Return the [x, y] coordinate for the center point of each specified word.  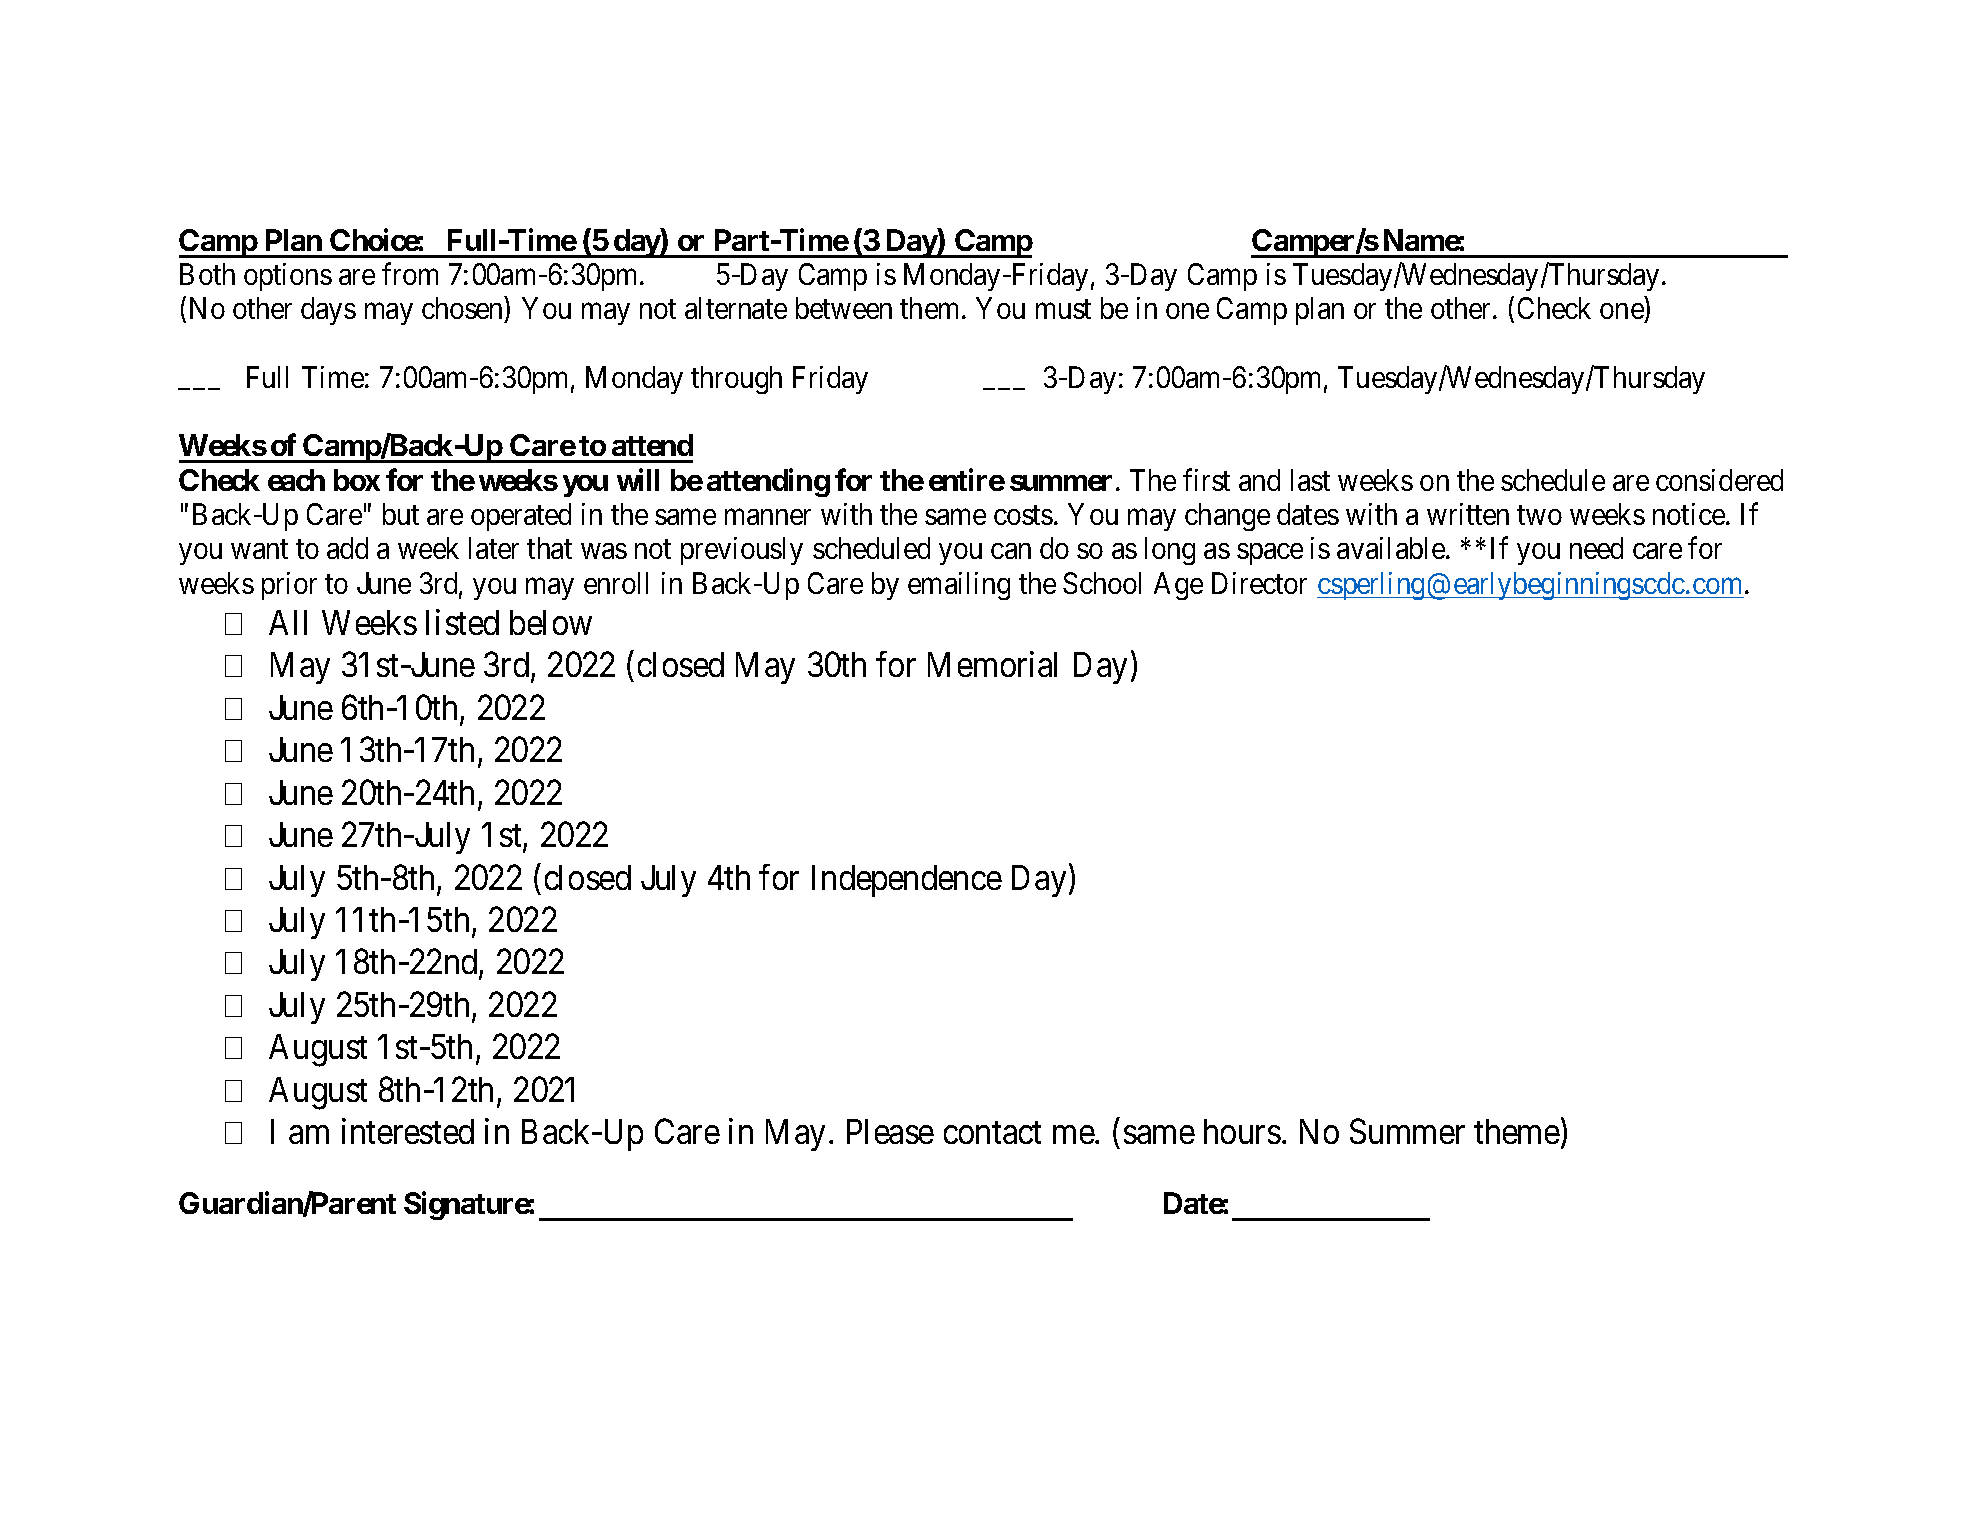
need [1596, 548]
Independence [907, 881]
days [328, 311]
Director [1259, 583]
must [1063, 309]
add [347, 548]
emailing [959, 586]
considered [1719, 480]
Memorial [992, 664]
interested [408, 1131]
